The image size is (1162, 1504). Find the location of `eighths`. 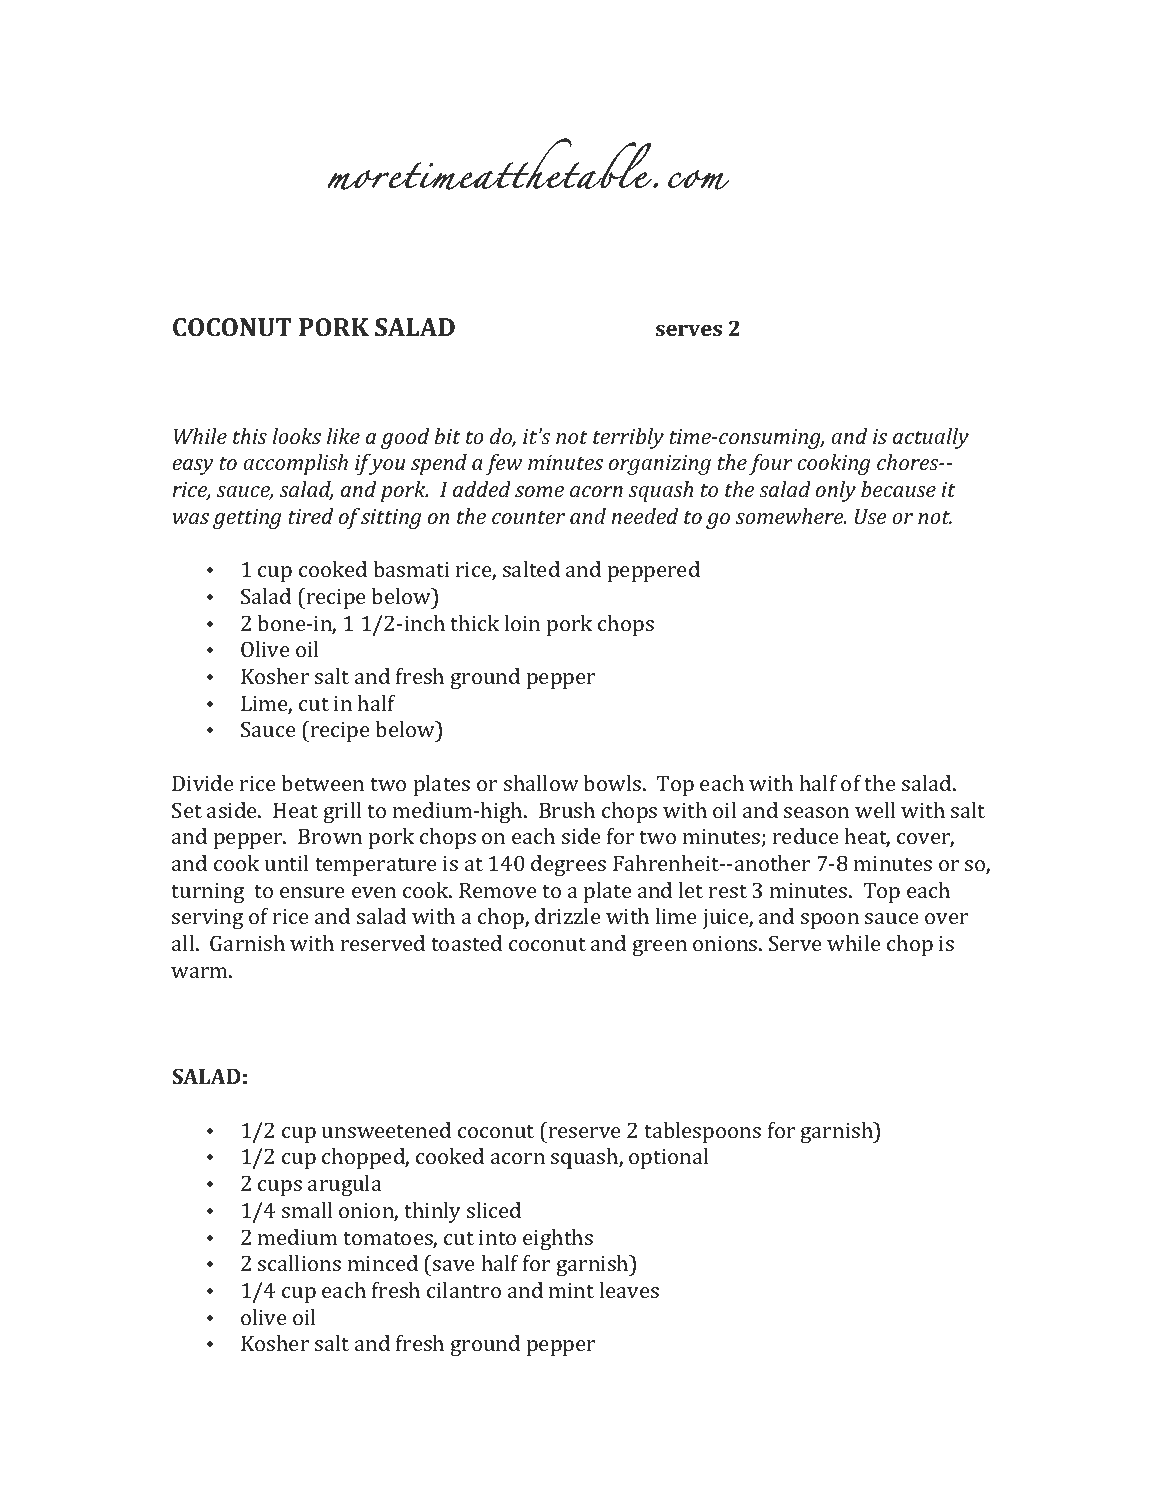

eighths is located at coordinates (558, 1239).
